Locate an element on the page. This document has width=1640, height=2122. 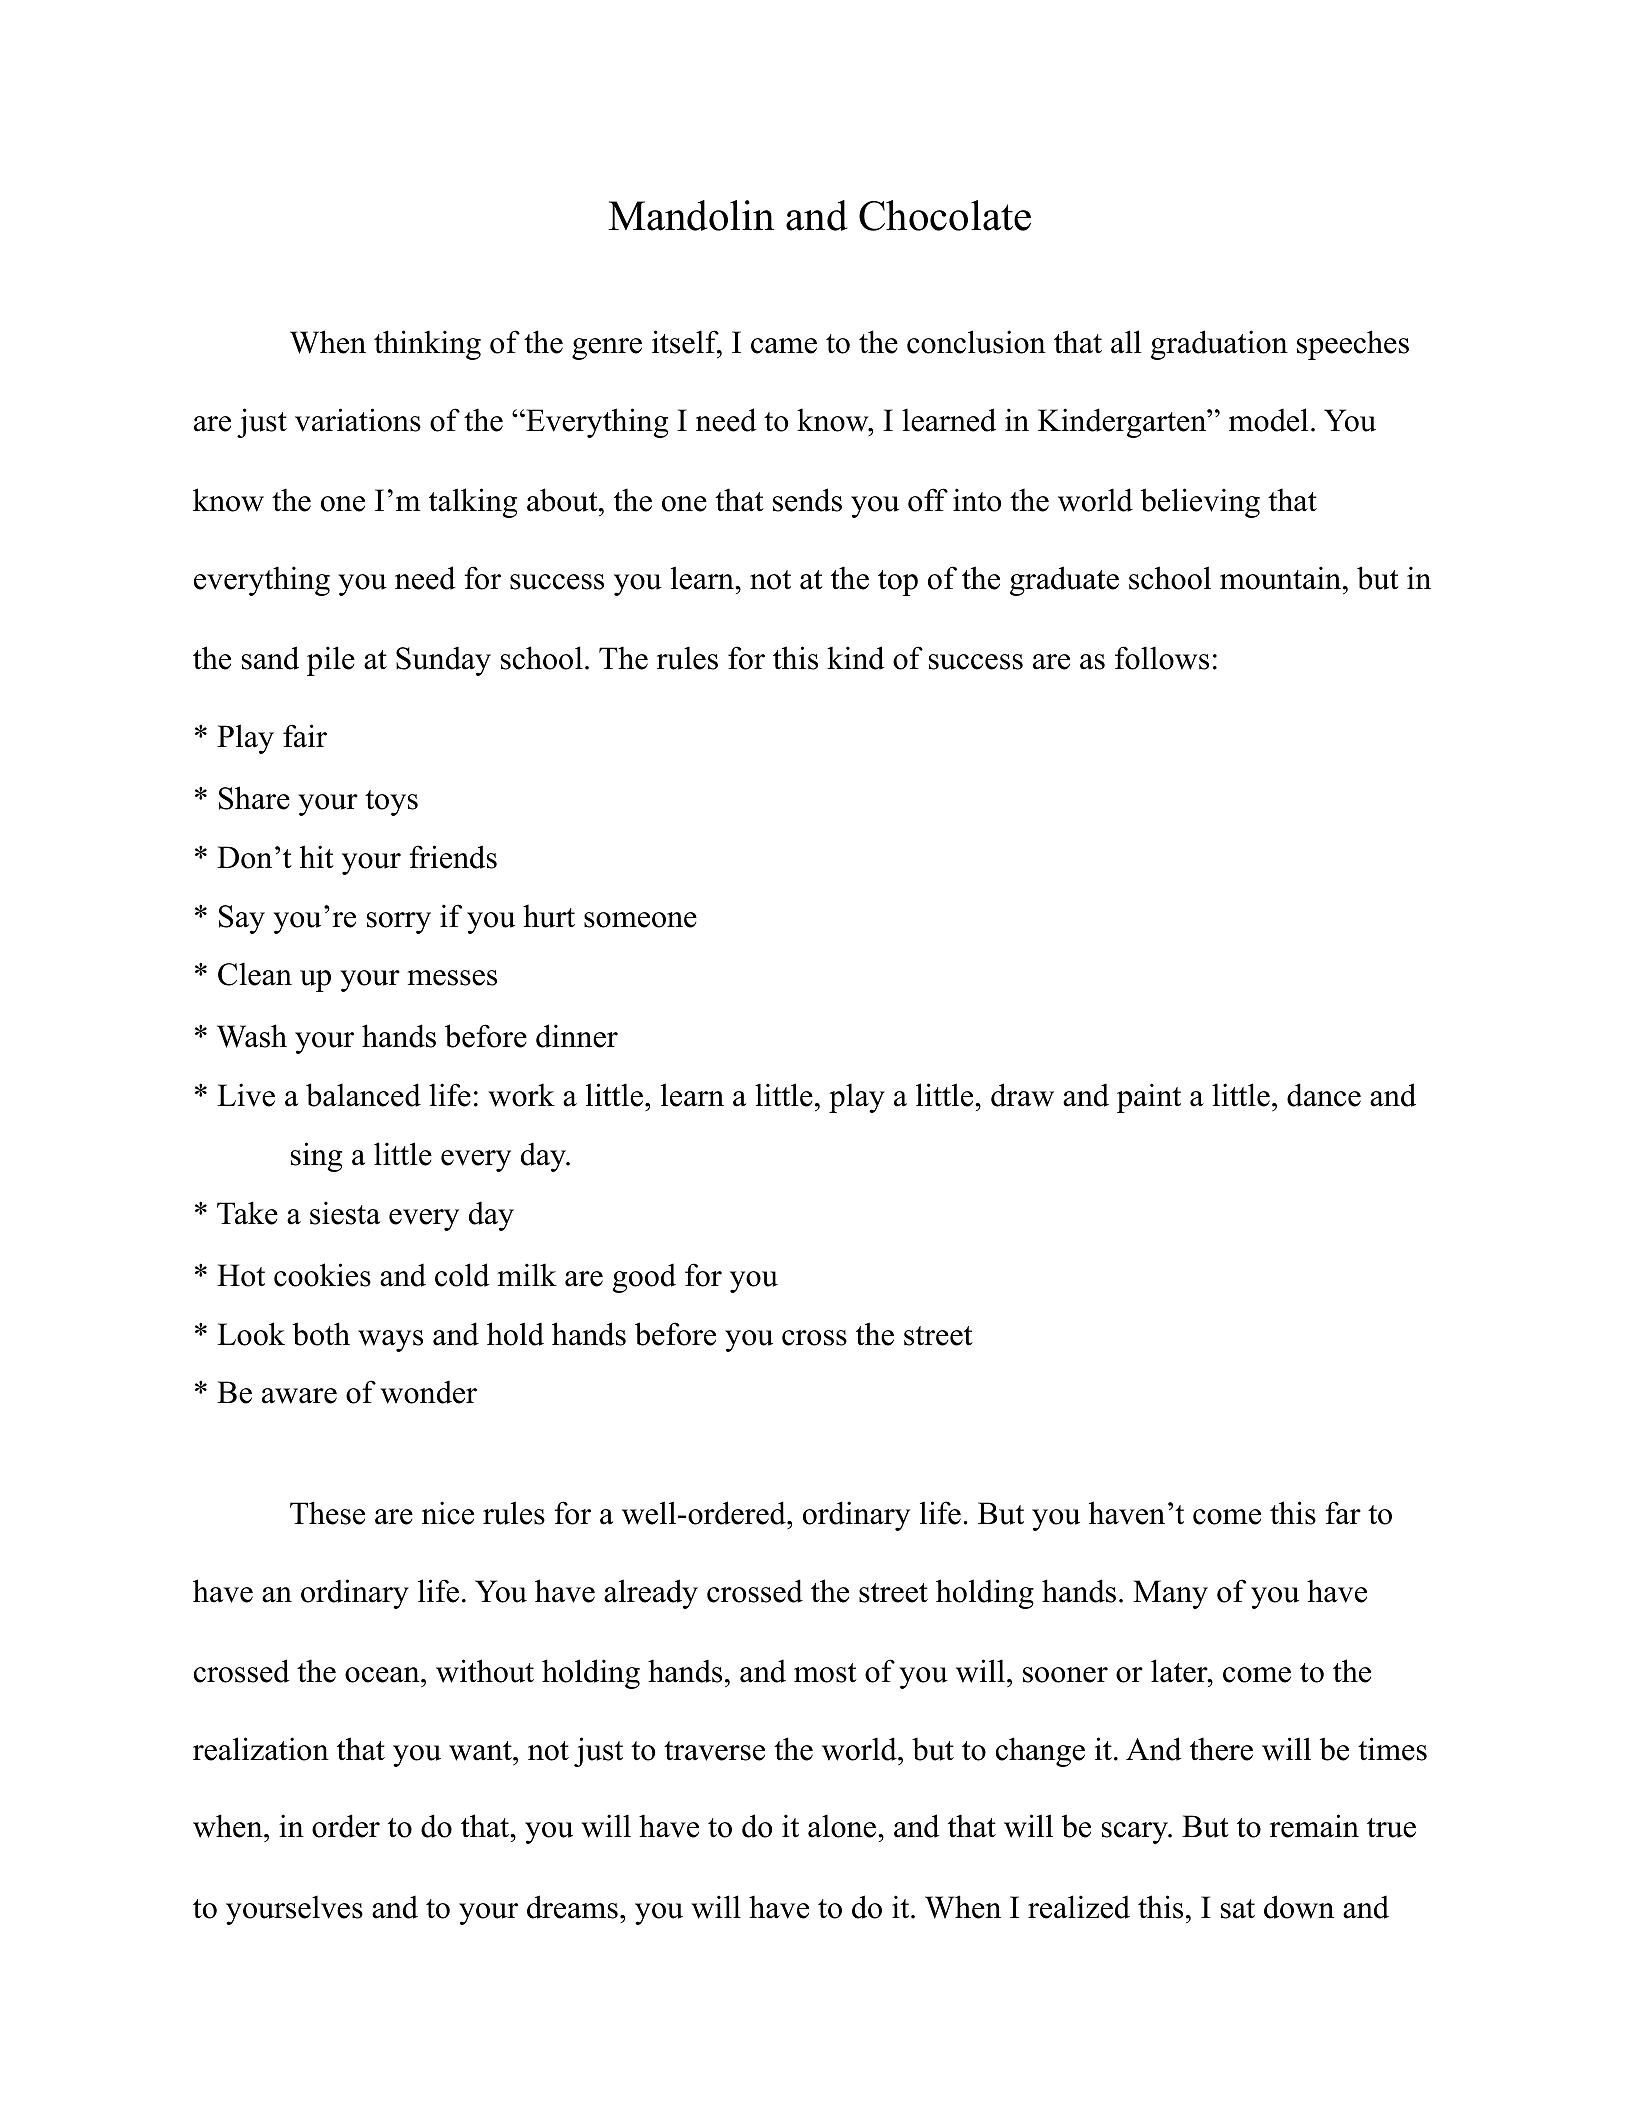
ways is located at coordinates (390, 1341).
